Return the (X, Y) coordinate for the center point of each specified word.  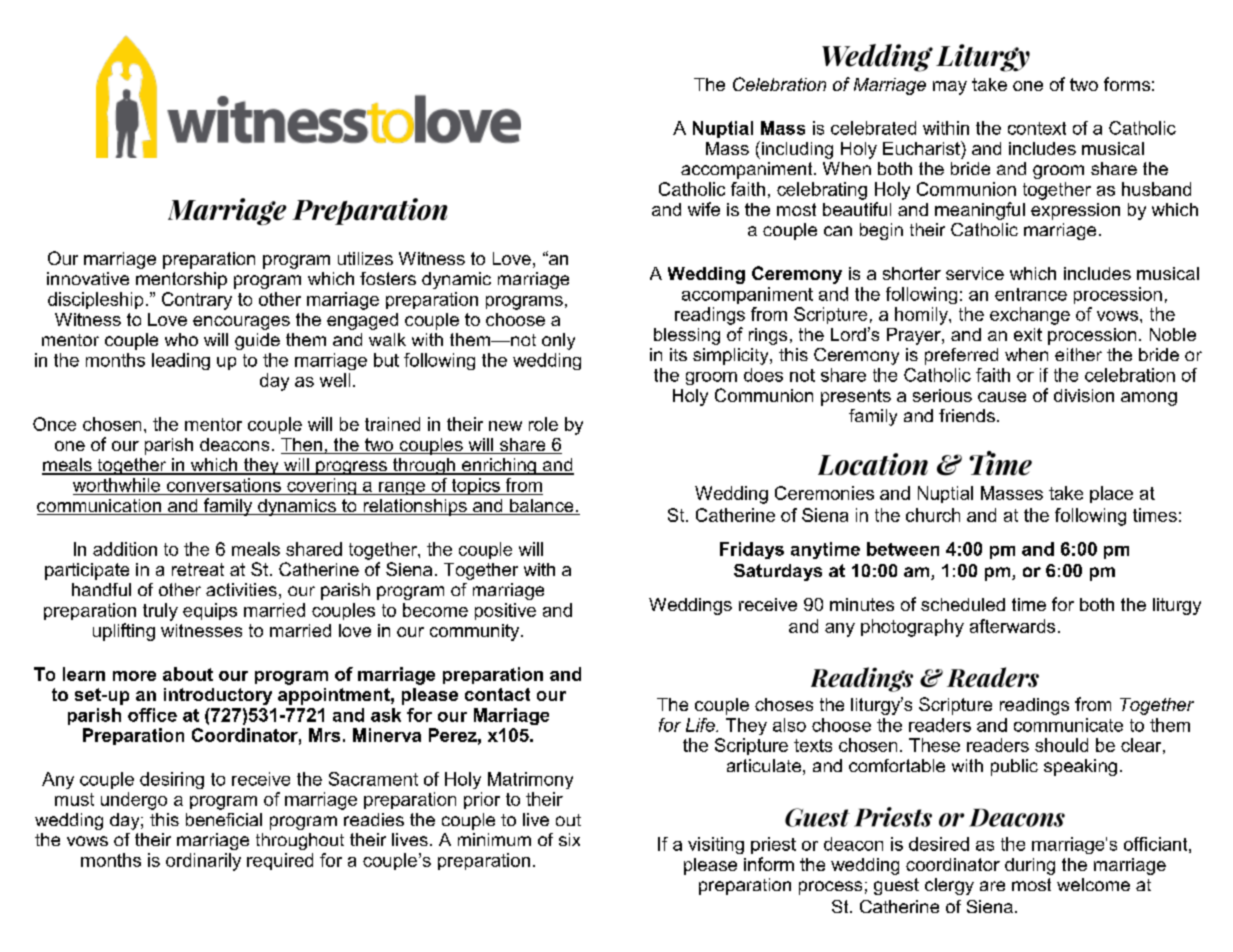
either (1078, 354)
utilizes (365, 258)
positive (505, 611)
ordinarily (203, 862)
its (678, 354)
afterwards (1012, 626)
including (796, 150)
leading (181, 361)
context (1037, 128)
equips (210, 611)
